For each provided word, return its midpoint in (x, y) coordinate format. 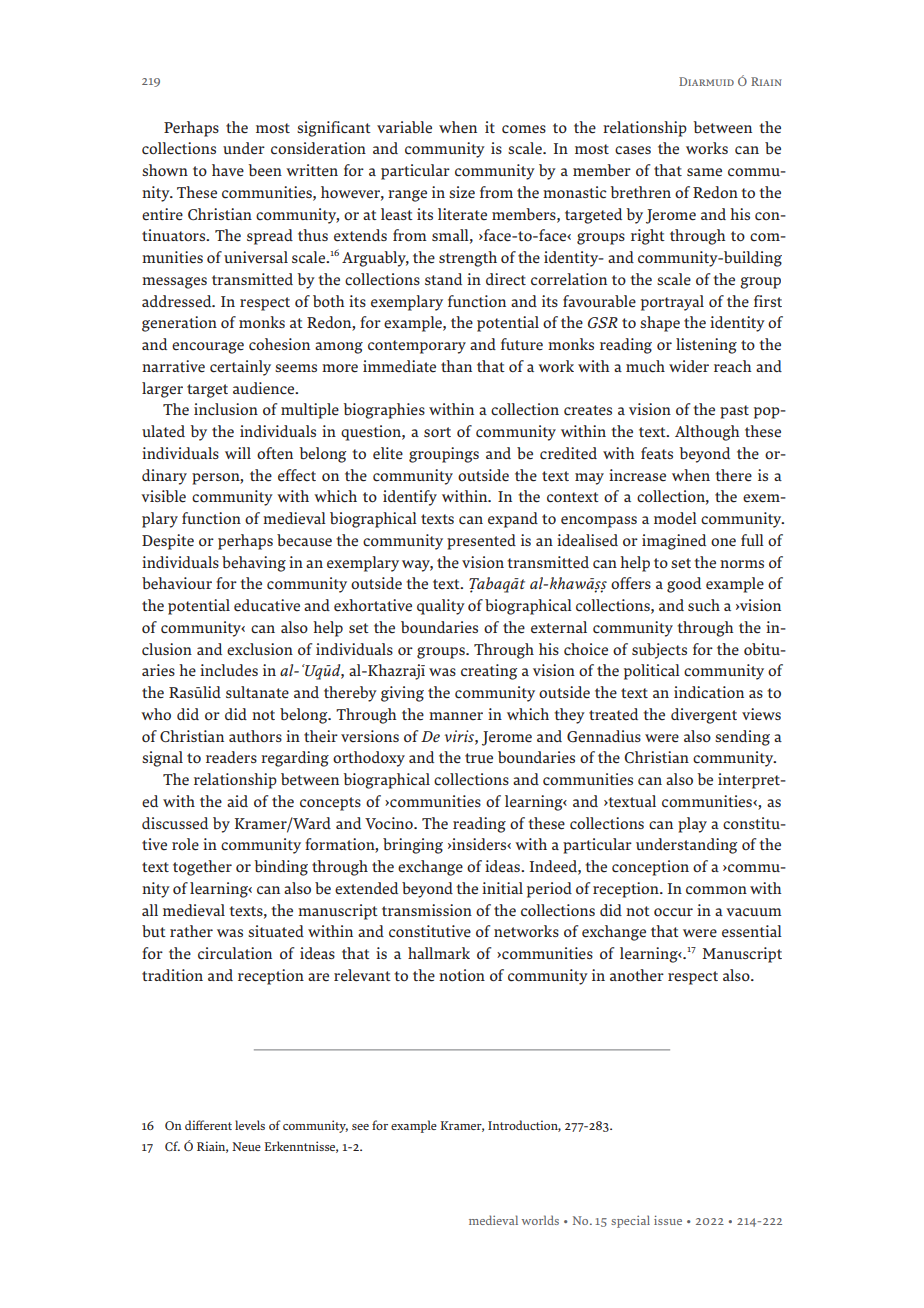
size (462, 192)
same (704, 172)
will (238, 453)
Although (707, 433)
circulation (235, 953)
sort (437, 432)
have (228, 170)
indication (709, 692)
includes (229, 670)
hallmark (439, 953)
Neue (246, 1146)
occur (673, 912)
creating (489, 672)
